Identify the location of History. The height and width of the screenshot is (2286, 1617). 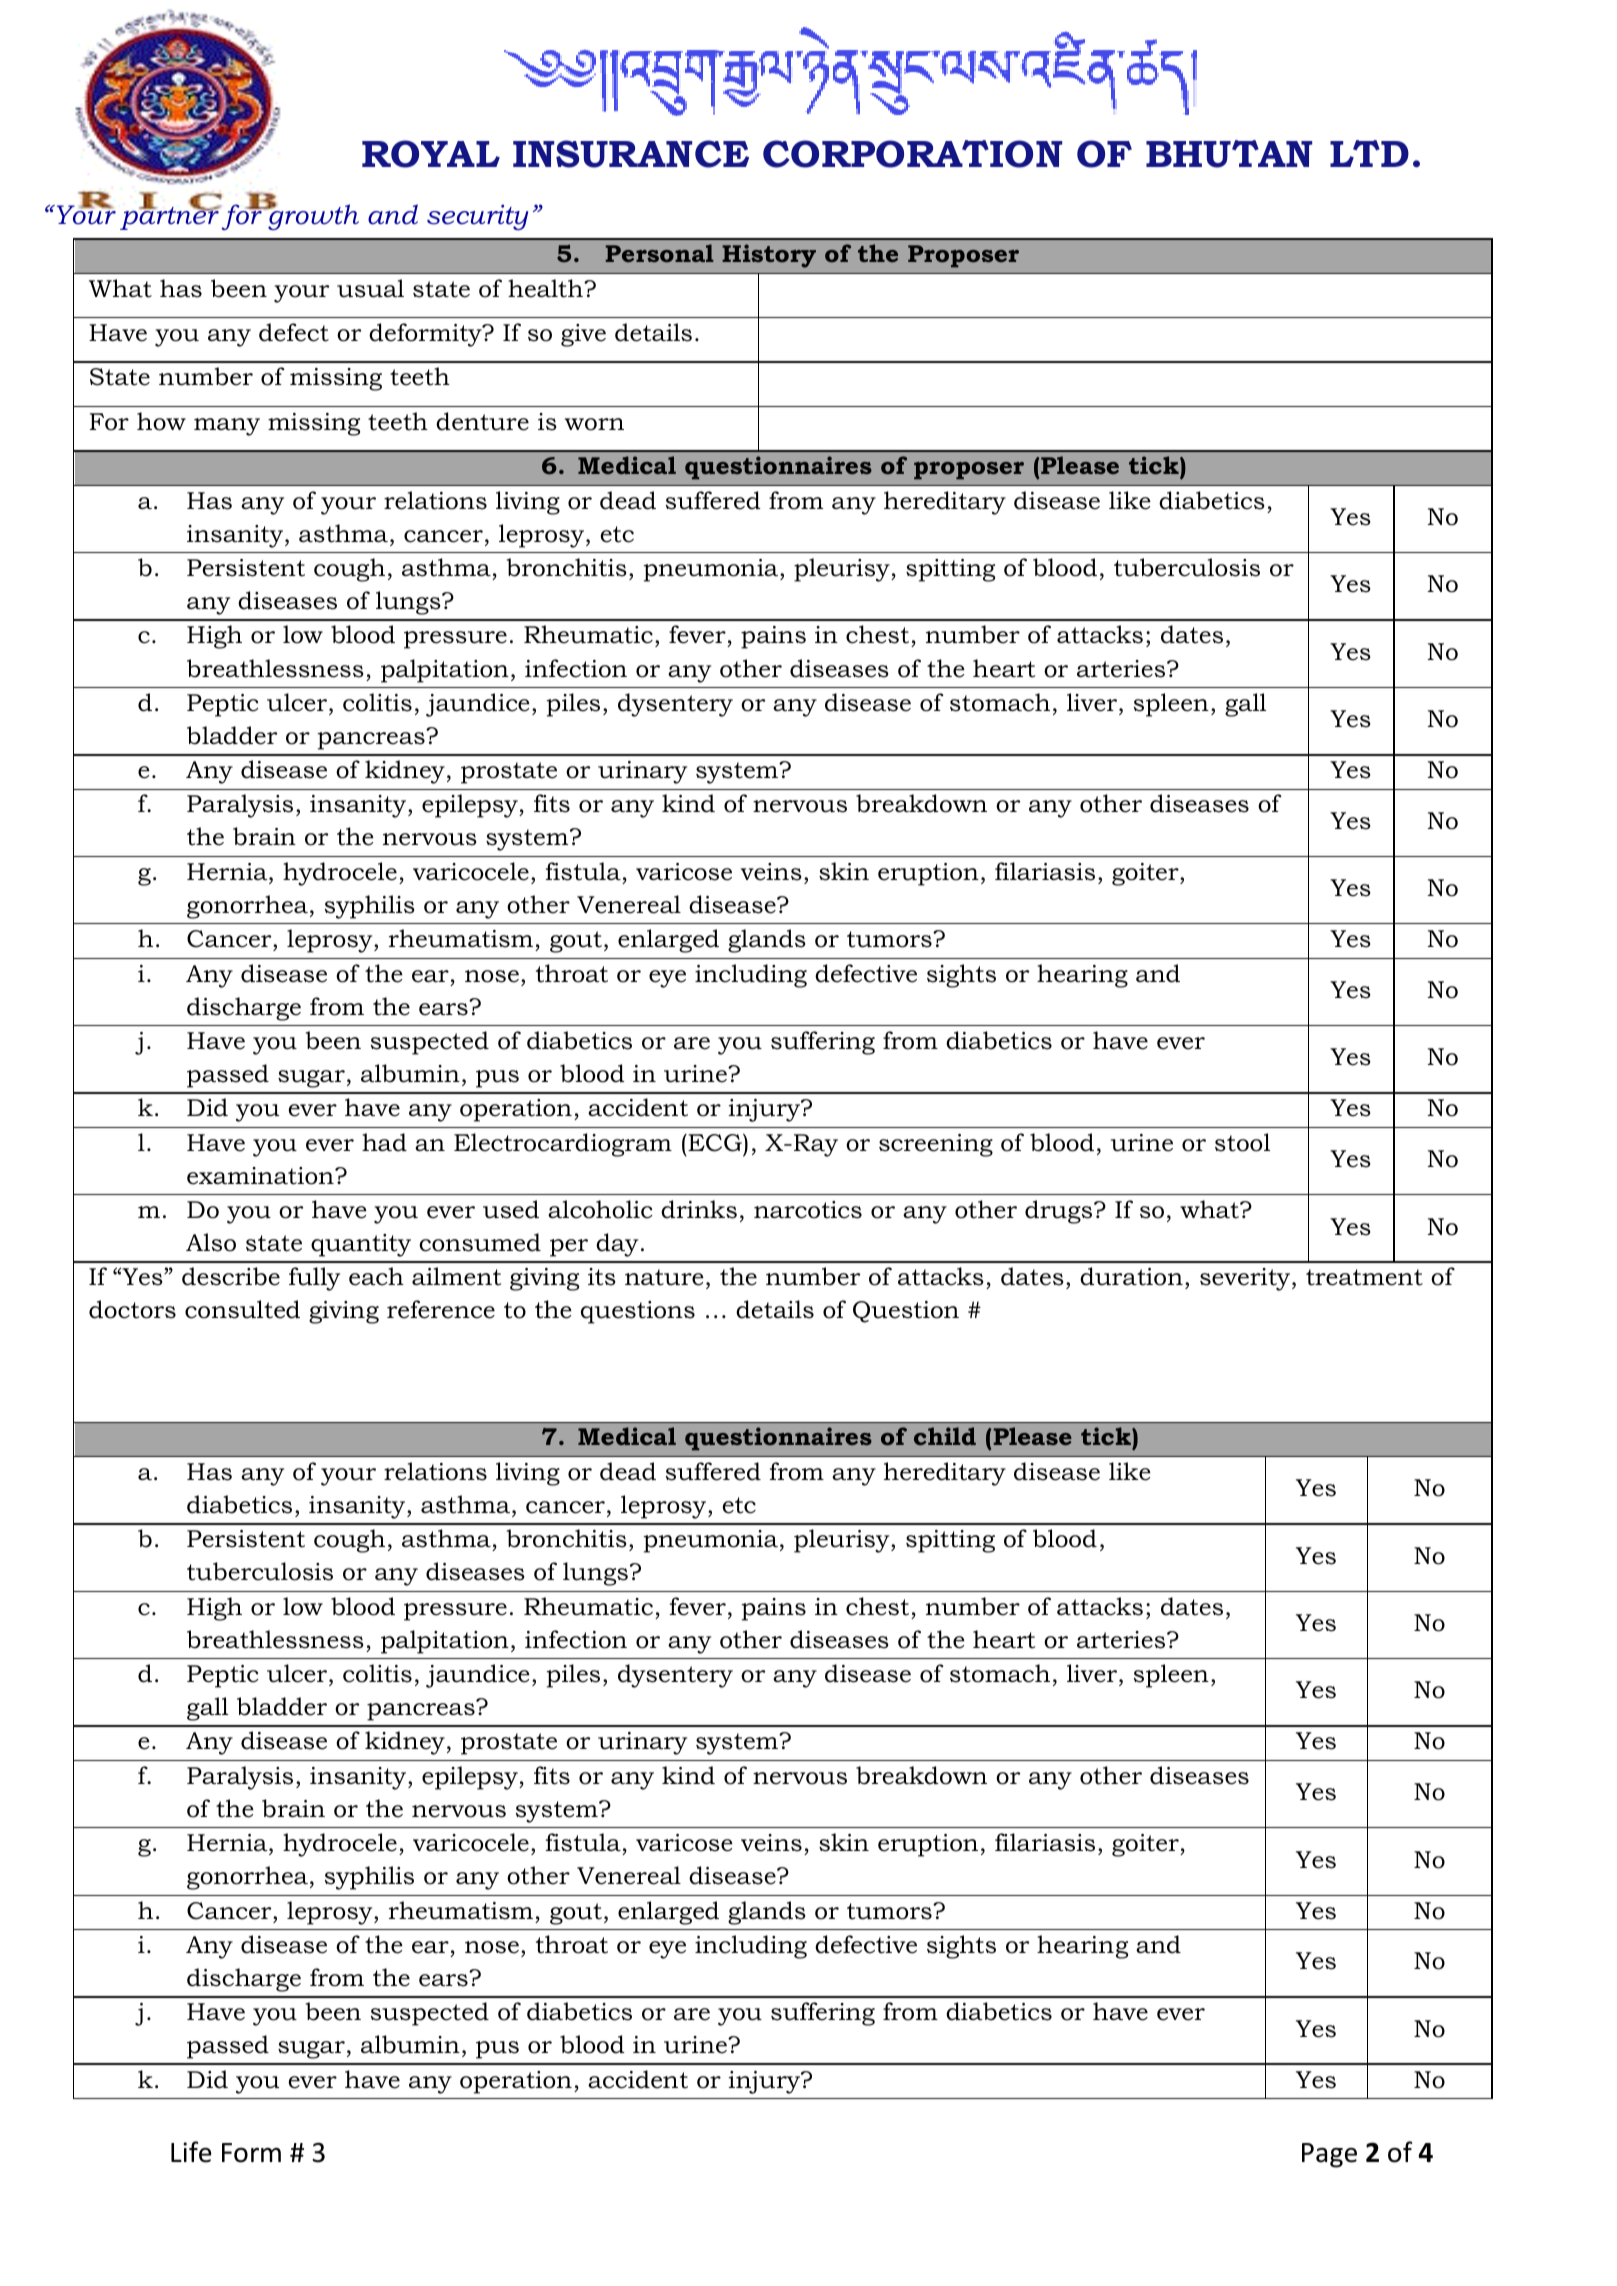
(769, 256).
